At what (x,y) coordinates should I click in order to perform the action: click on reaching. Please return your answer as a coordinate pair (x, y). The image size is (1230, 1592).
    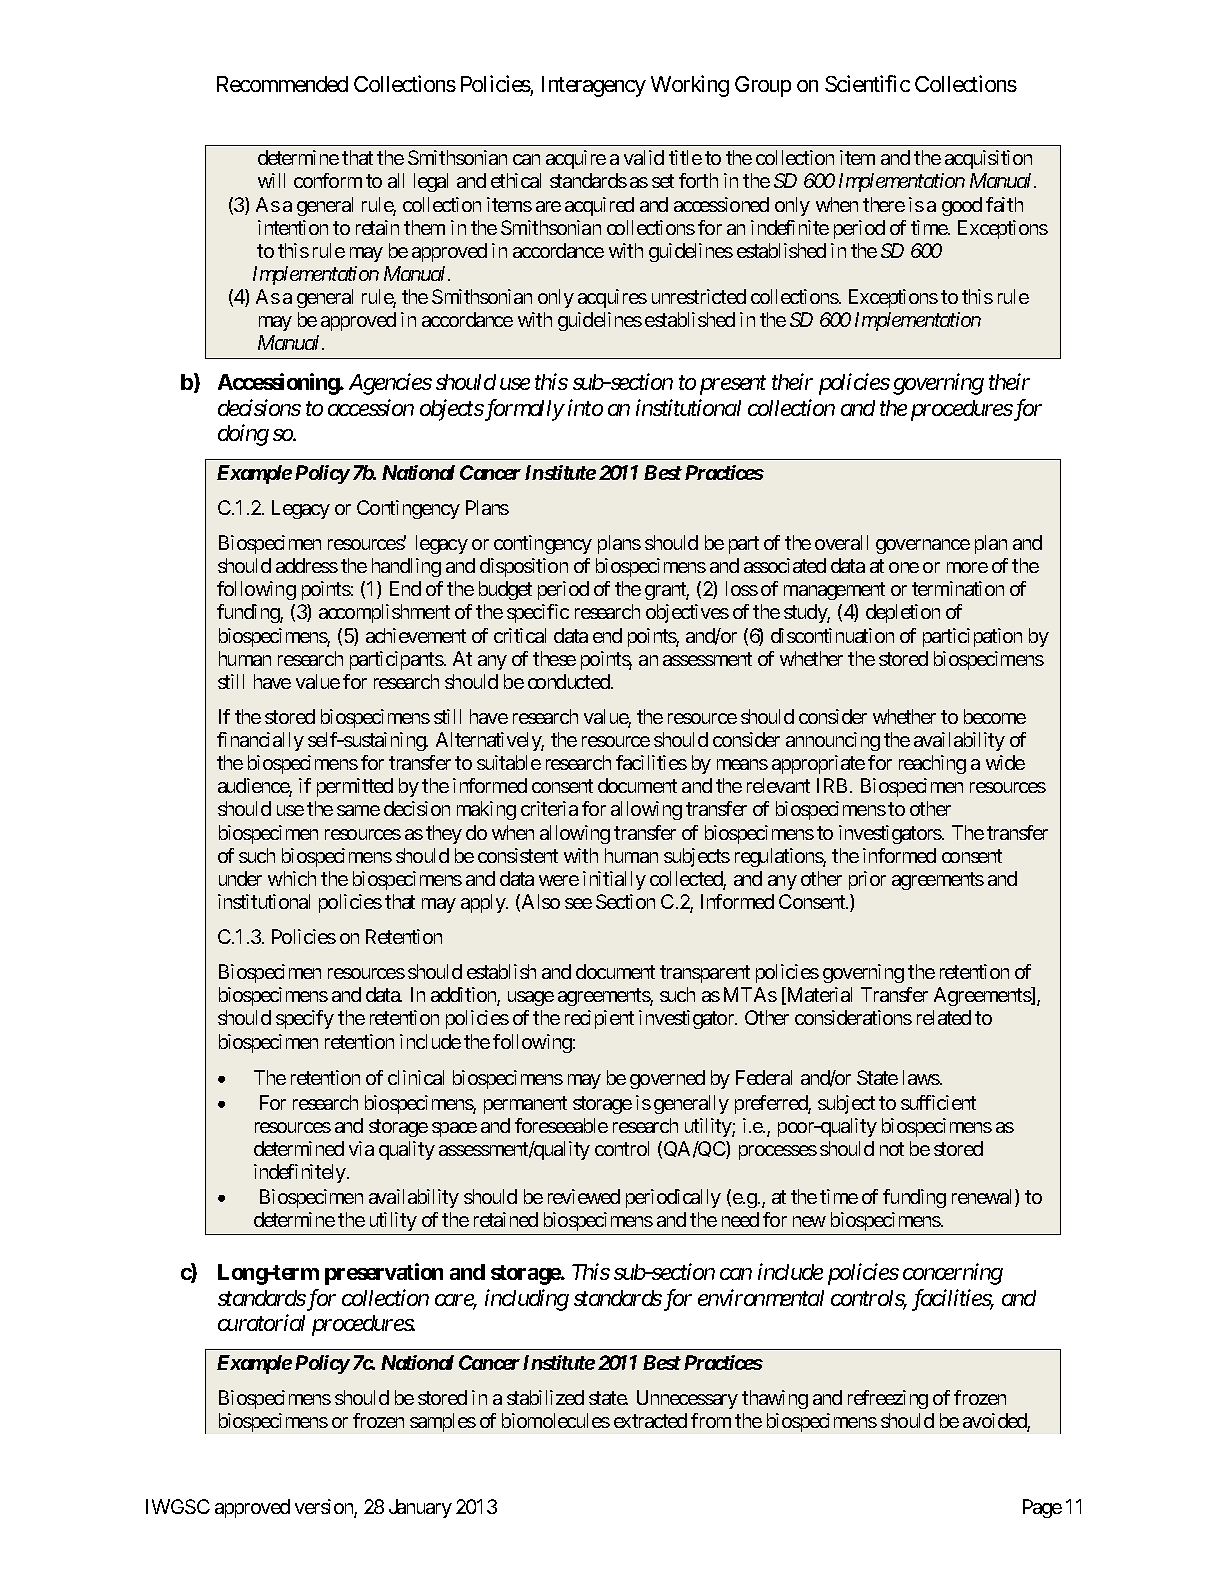
    Looking at the image, I should click on (932, 764).
